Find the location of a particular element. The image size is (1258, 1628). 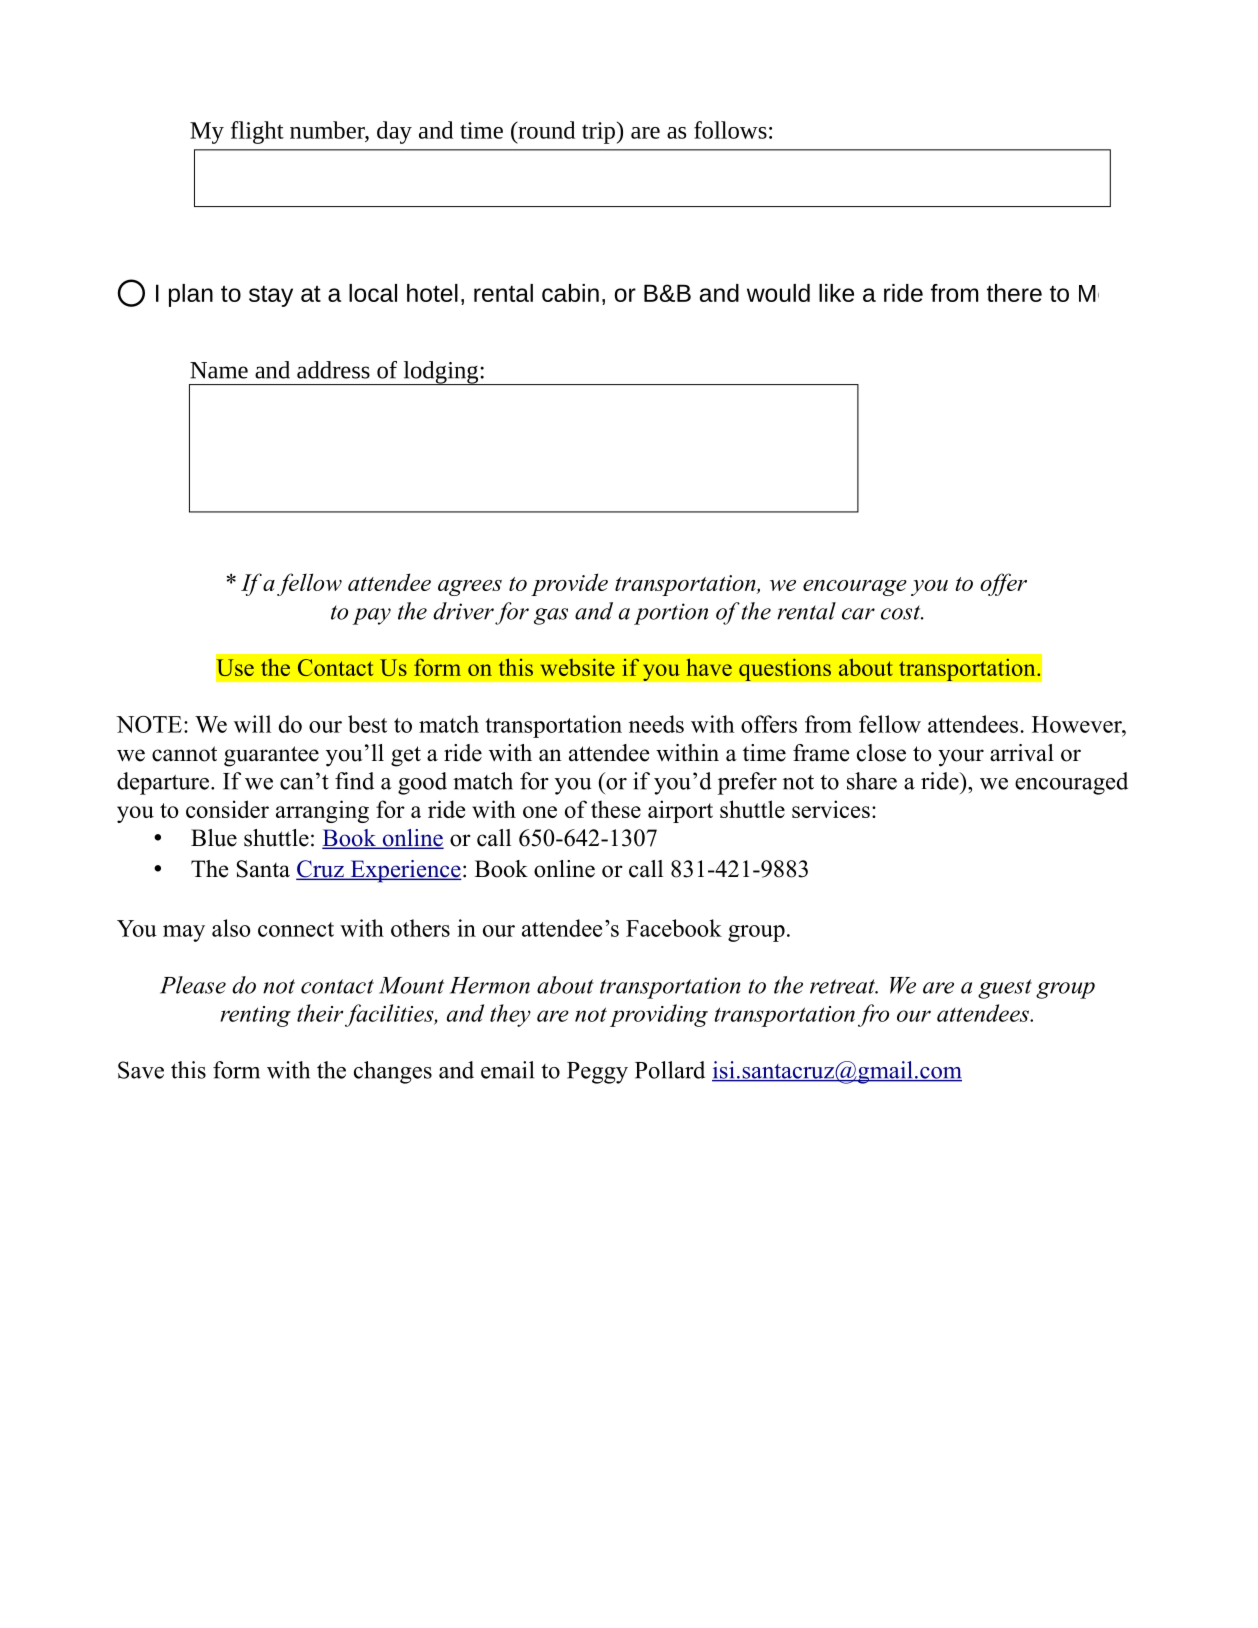

flight is located at coordinates (257, 132).
